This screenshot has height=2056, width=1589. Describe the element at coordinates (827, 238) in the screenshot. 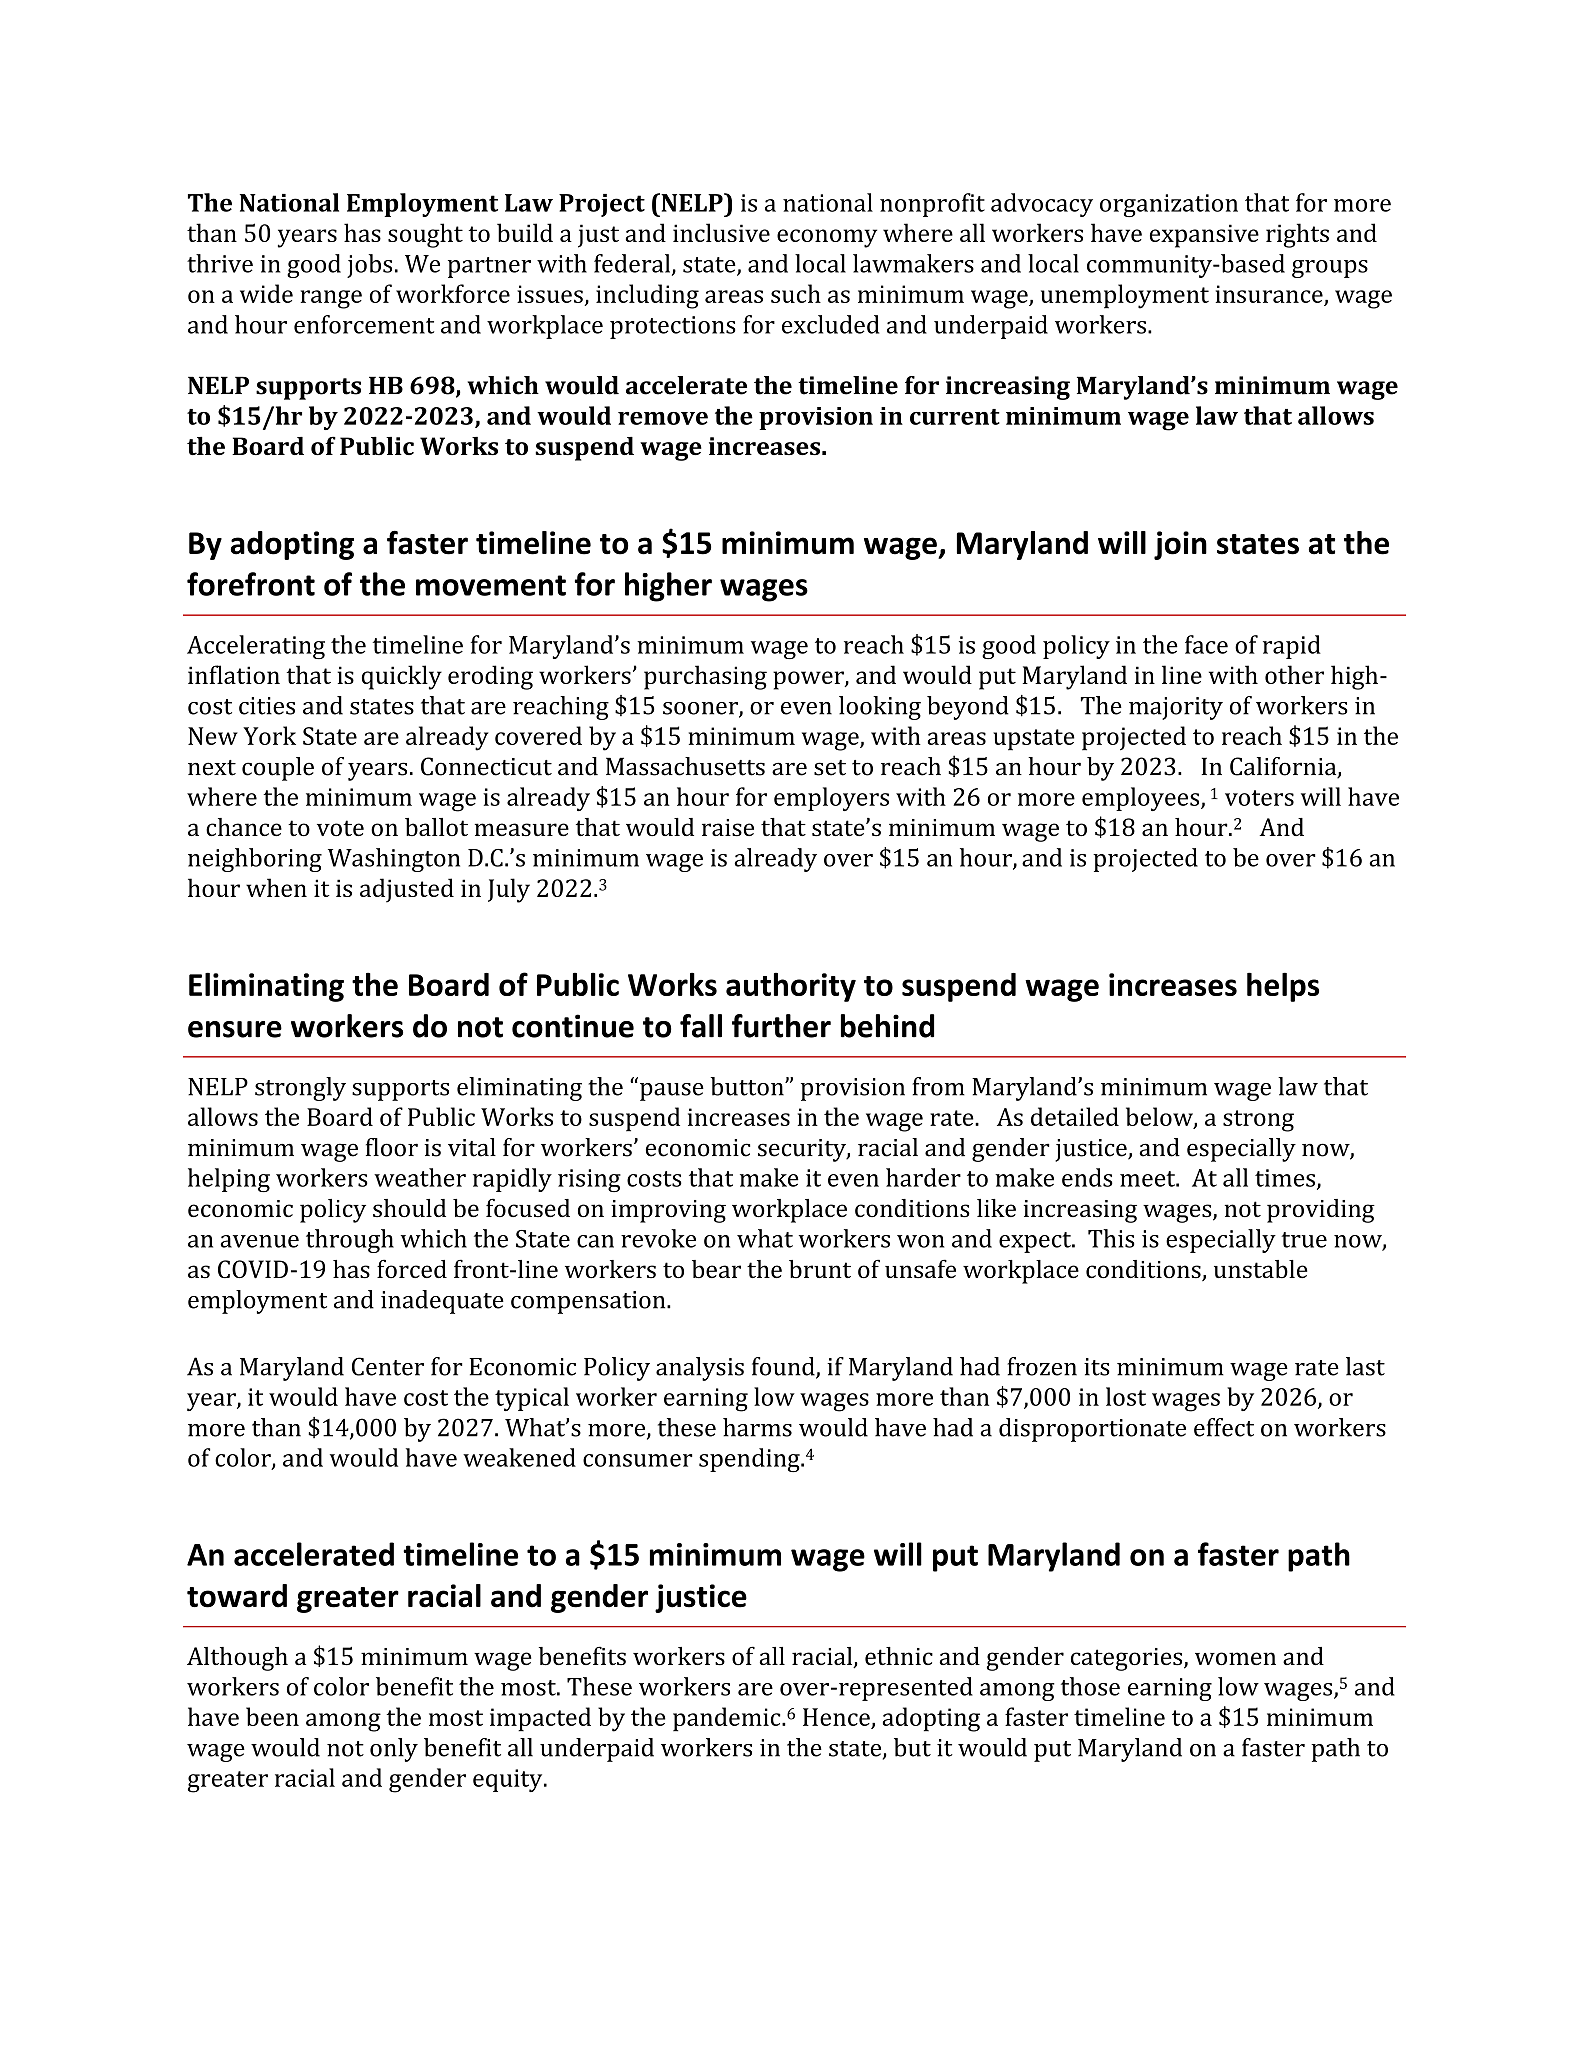

I see `economy` at that location.
